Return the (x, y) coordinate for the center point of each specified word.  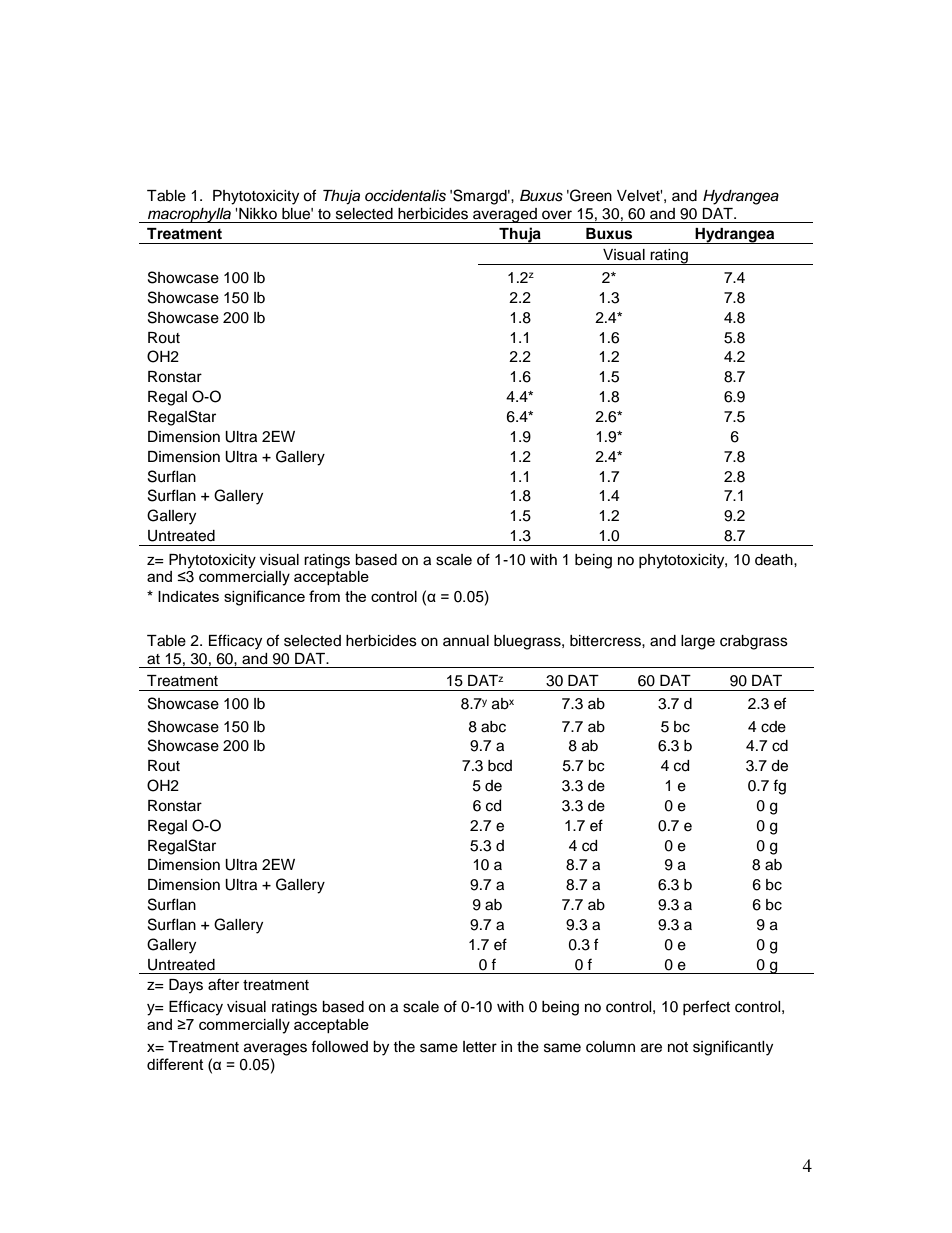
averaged (505, 215)
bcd (500, 766)
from (324, 596)
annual (466, 641)
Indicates (188, 596)
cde (773, 727)
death (775, 560)
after (223, 984)
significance (264, 598)
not (678, 1047)
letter (480, 1047)
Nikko (258, 213)
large (698, 642)
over (557, 215)
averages (275, 1049)
